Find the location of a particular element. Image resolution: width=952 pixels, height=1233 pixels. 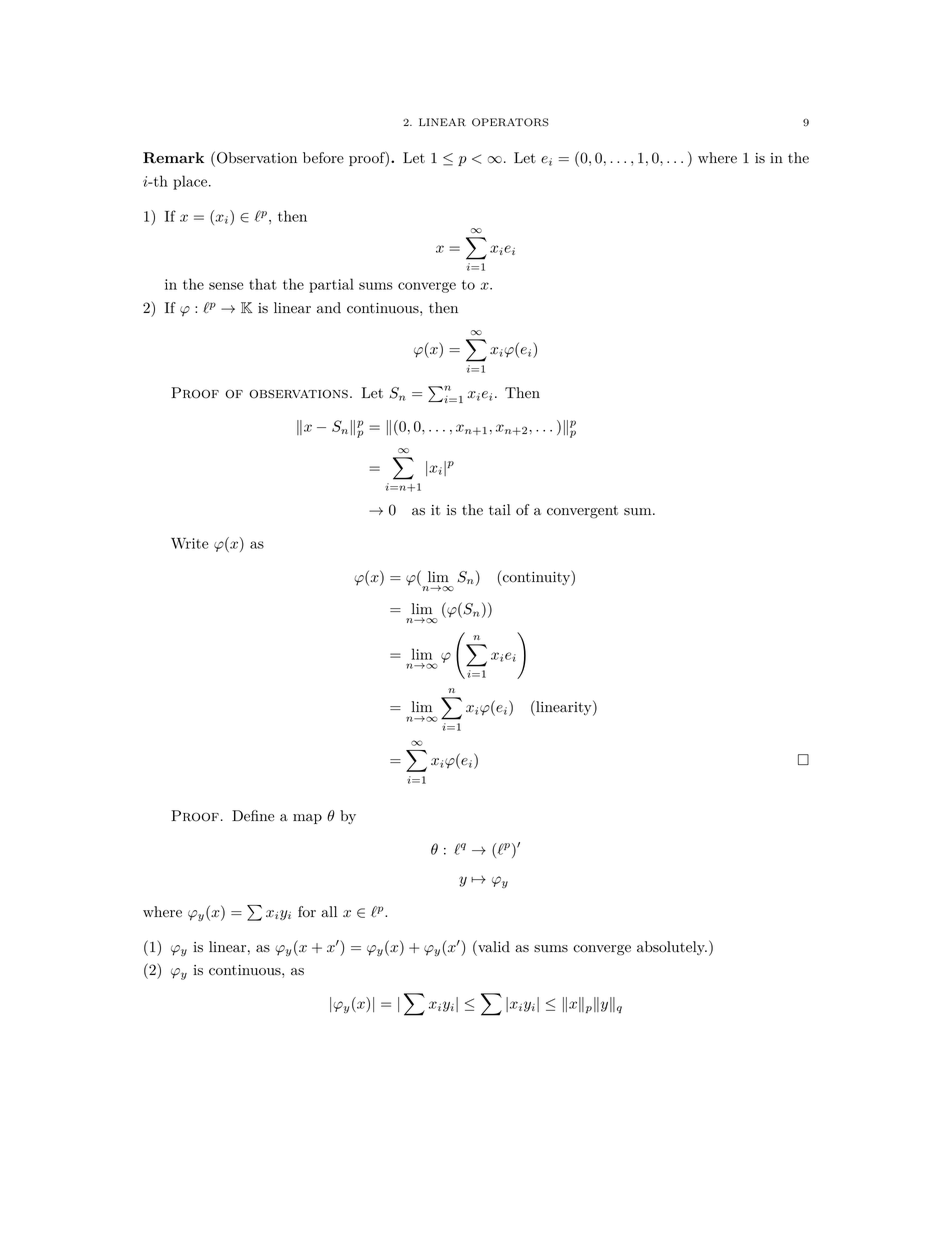

partial is located at coordinates (331, 285).
